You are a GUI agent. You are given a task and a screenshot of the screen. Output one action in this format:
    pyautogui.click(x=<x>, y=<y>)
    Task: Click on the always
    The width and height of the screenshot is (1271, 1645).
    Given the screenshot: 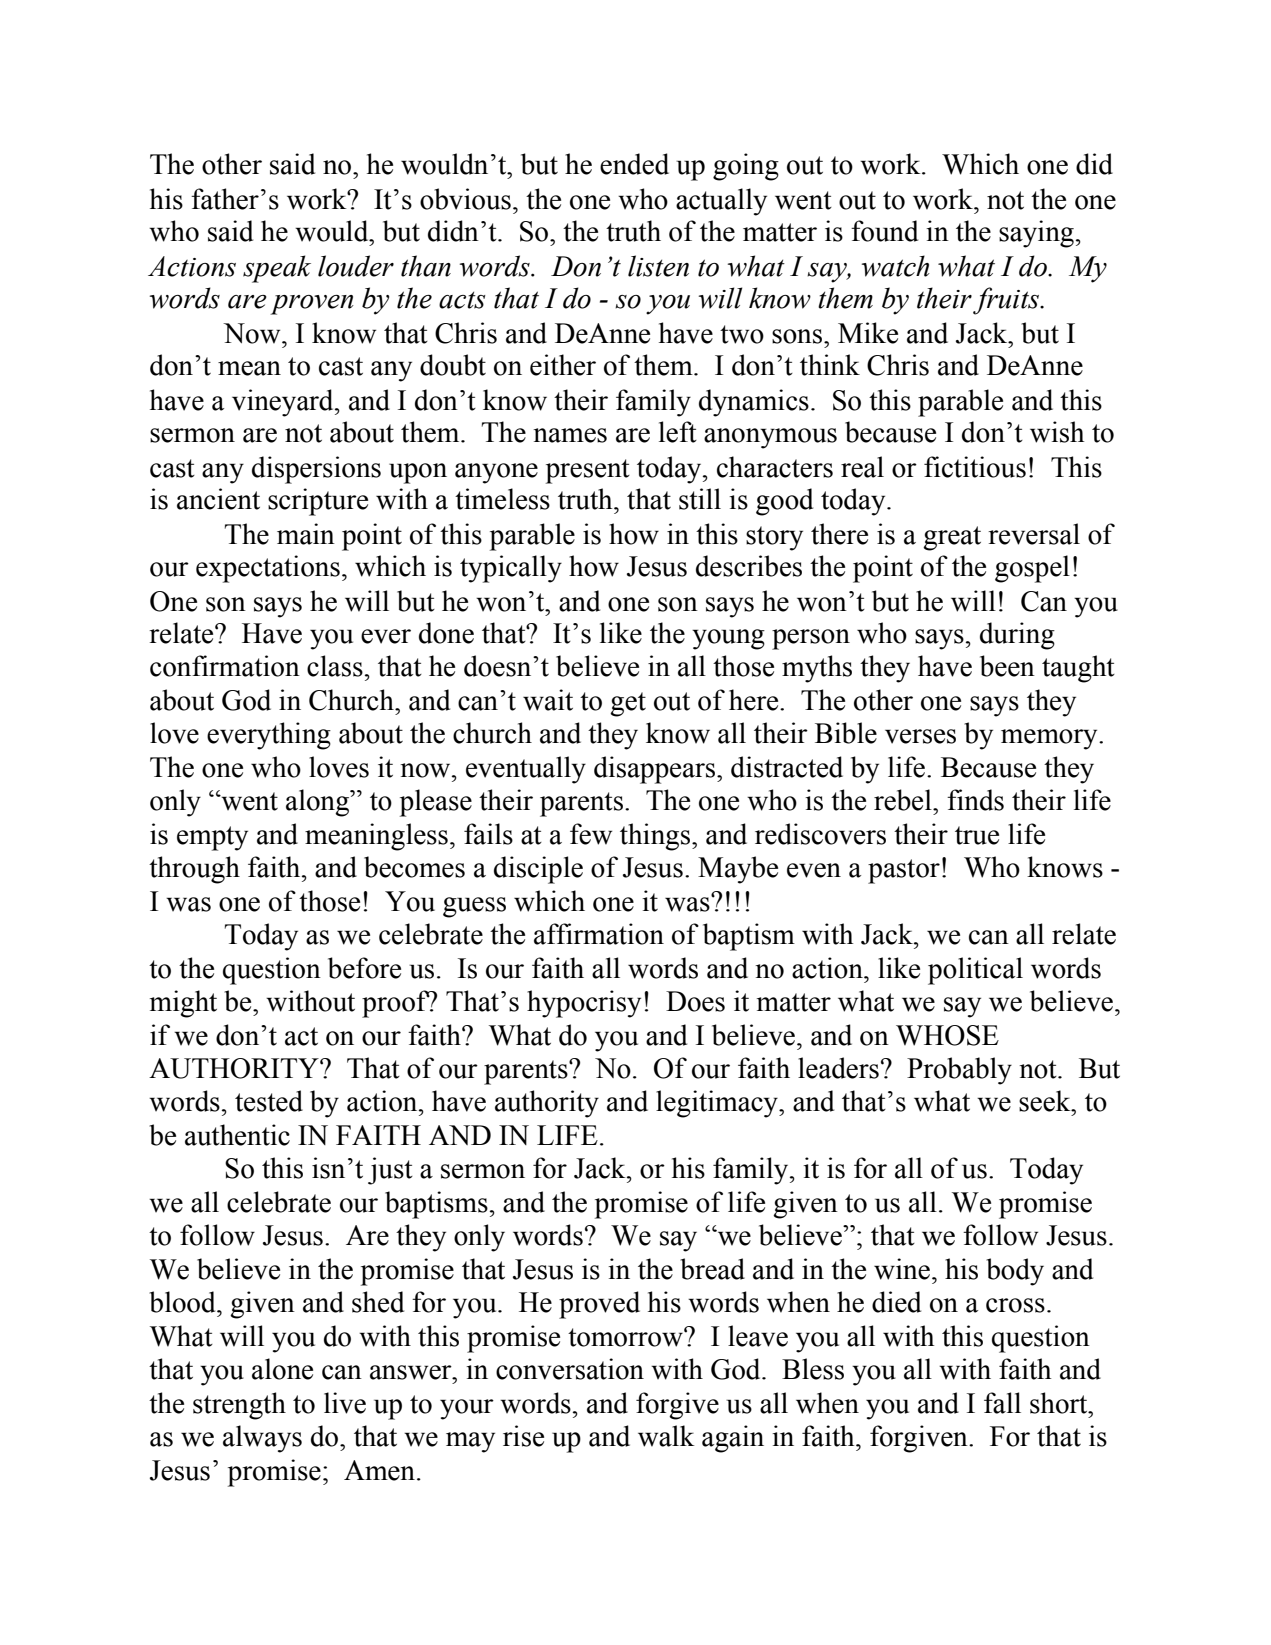 What is the action you would take?
    pyautogui.click(x=262, y=1439)
